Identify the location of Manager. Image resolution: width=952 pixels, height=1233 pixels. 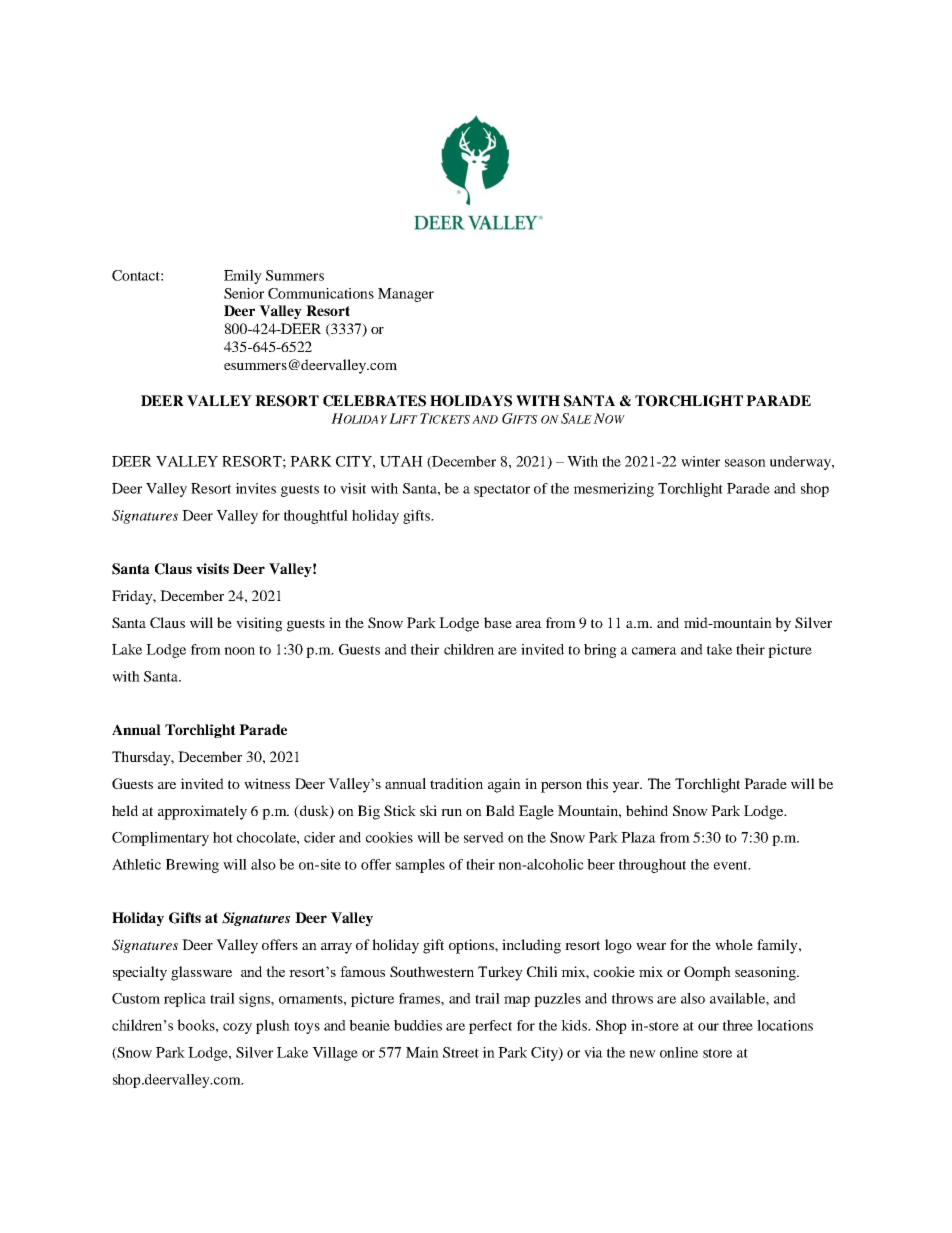
(406, 295).
